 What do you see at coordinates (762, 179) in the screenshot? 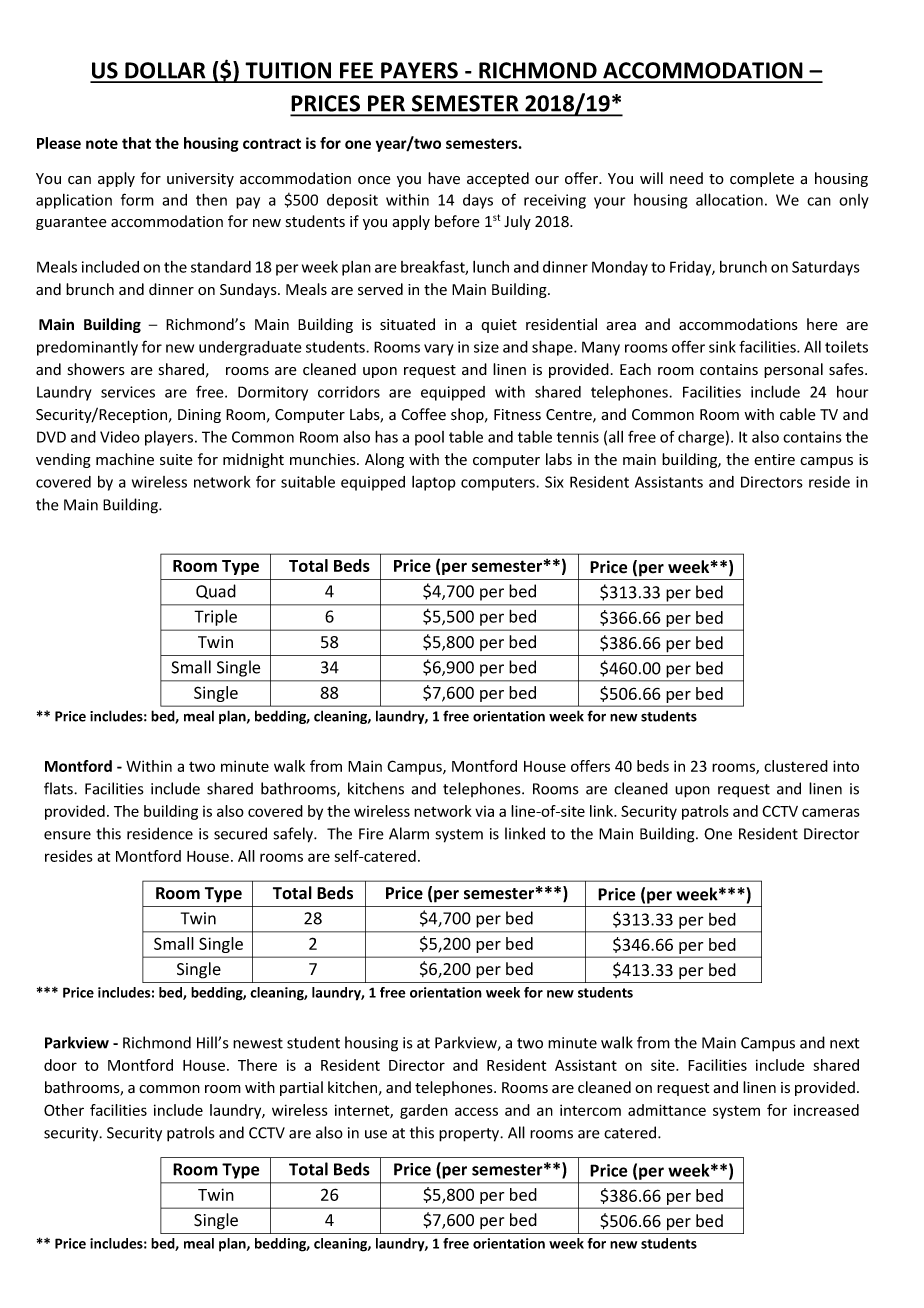
I see `complete` at bounding box center [762, 179].
